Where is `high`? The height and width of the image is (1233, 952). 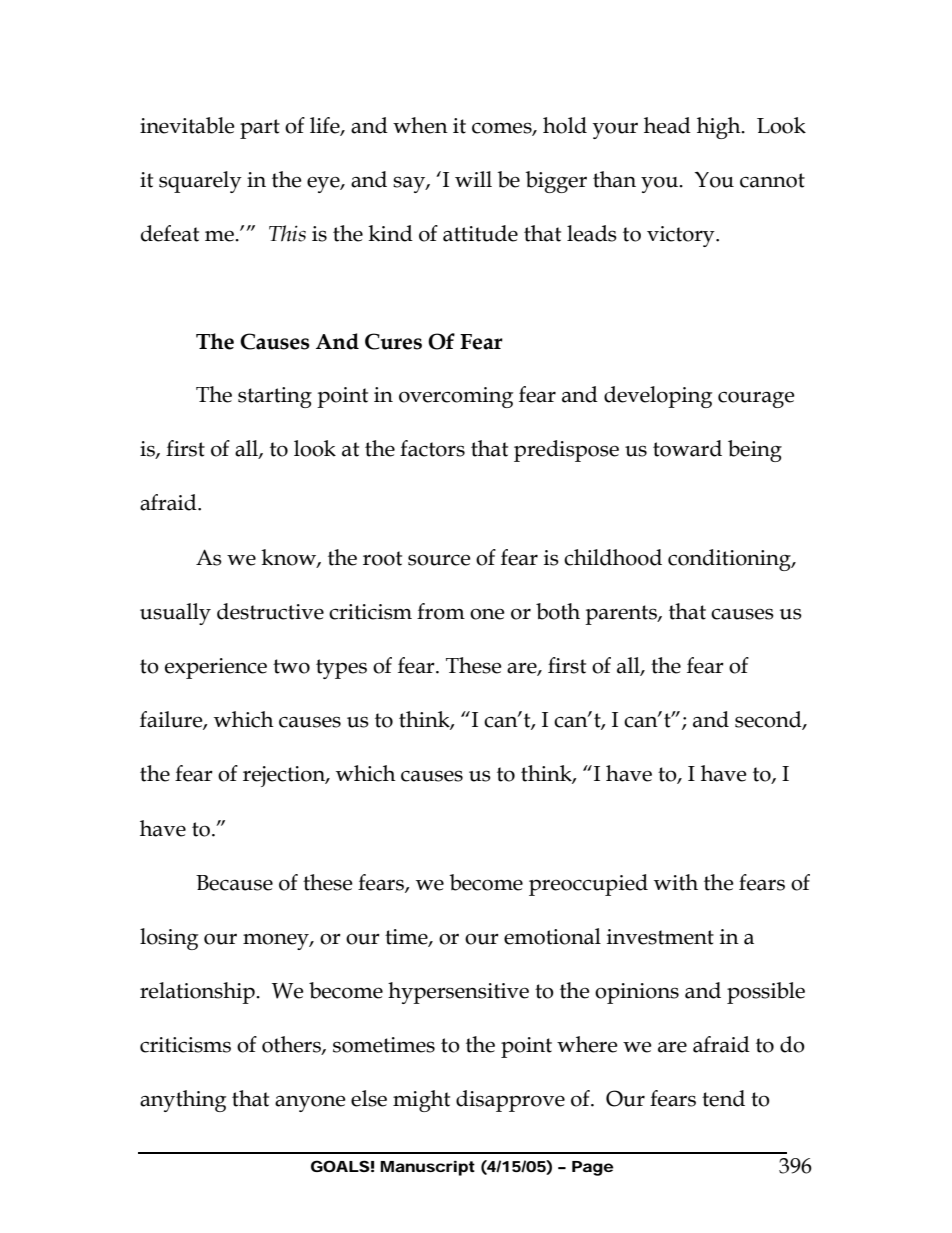
high is located at coordinates (720, 128).
